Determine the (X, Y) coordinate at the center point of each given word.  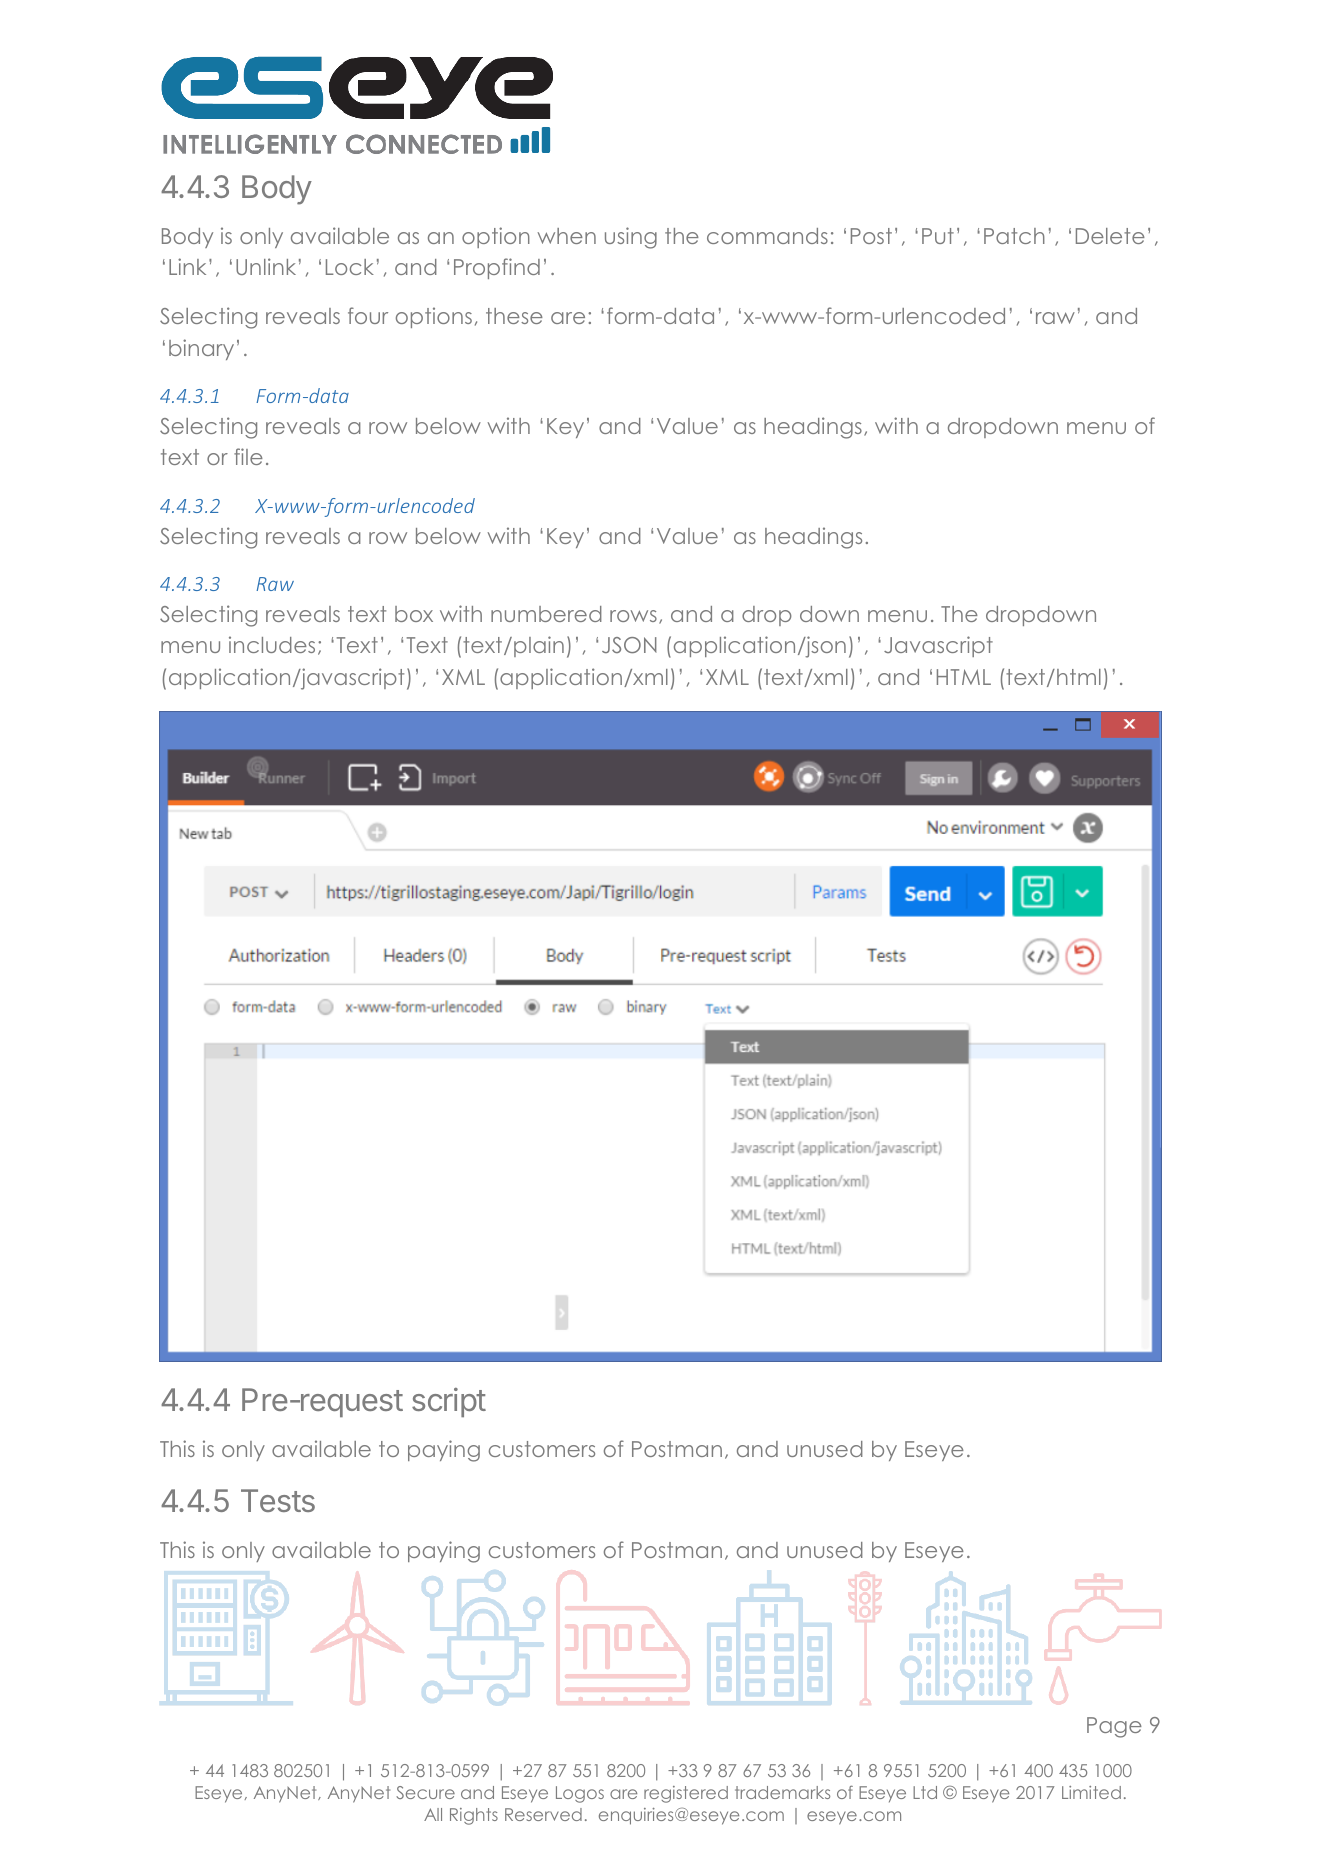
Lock (350, 267)
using (631, 238)
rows (633, 616)
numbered (546, 614)
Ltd (925, 1792)
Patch (1014, 236)
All (433, 1814)
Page (1114, 1727)
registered (686, 1794)
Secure (425, 1792)
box (414, 614)
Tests (278, 1500)
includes (272, 644)
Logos (580, 1794)
